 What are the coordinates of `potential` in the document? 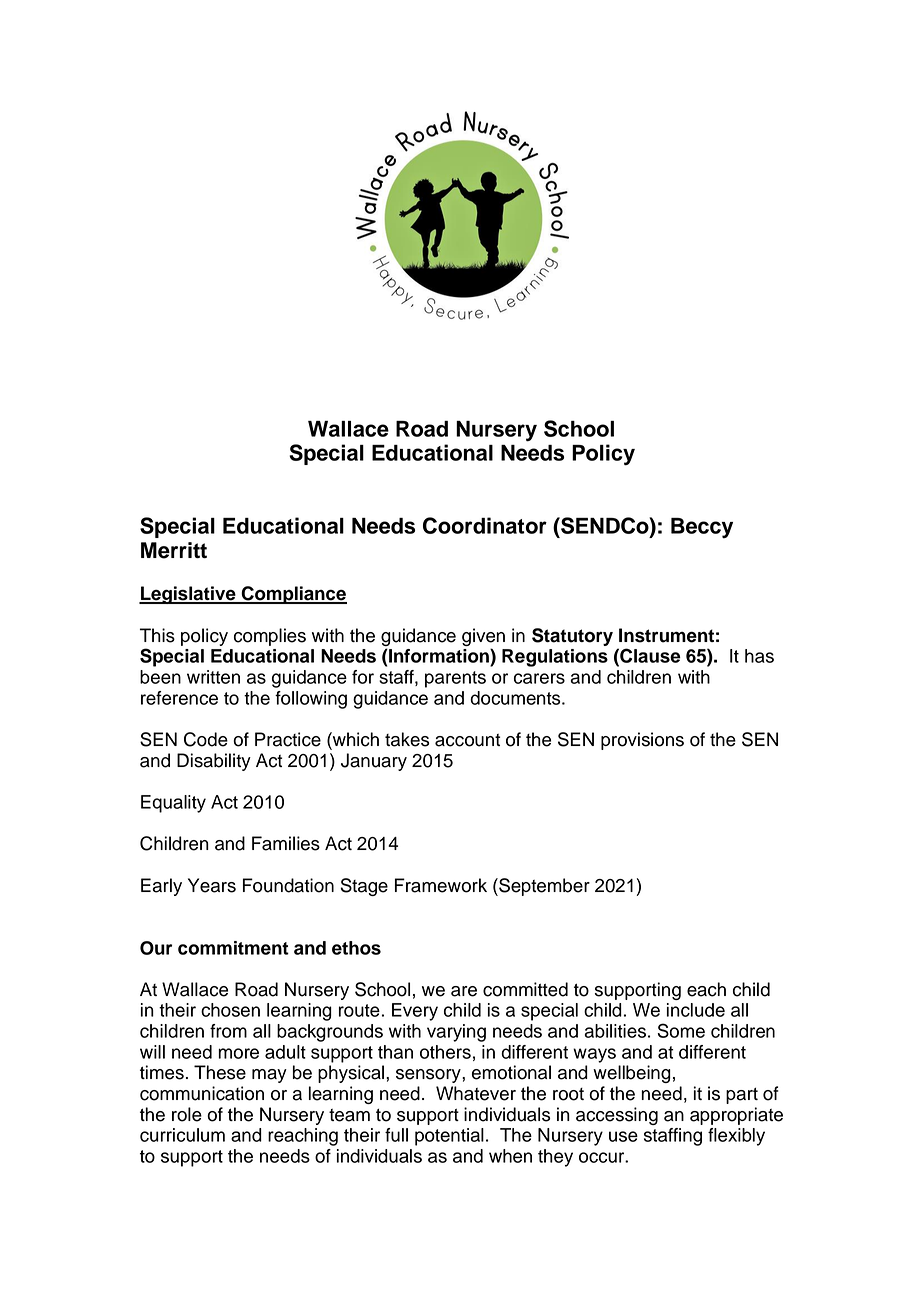 It's located at (449, 1137).
